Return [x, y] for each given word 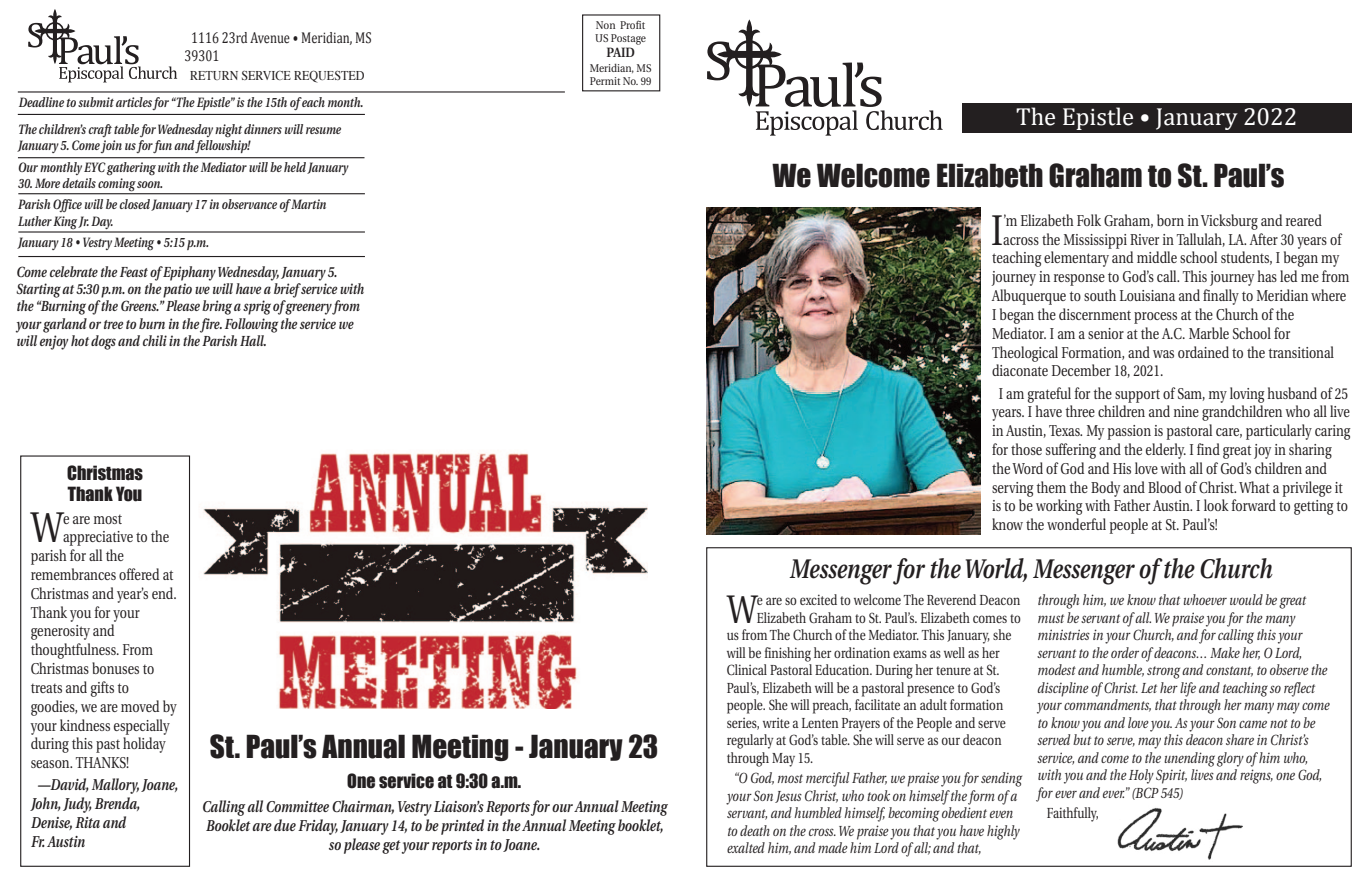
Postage [628, 39]
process [1155, 318]
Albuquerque [1028, 297]
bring [217, 307]
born [1170, 220]
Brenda [117, 804]
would [1246, 599]
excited [818, 599]
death [755, 830]
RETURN [214, 75]
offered [139, 574]
